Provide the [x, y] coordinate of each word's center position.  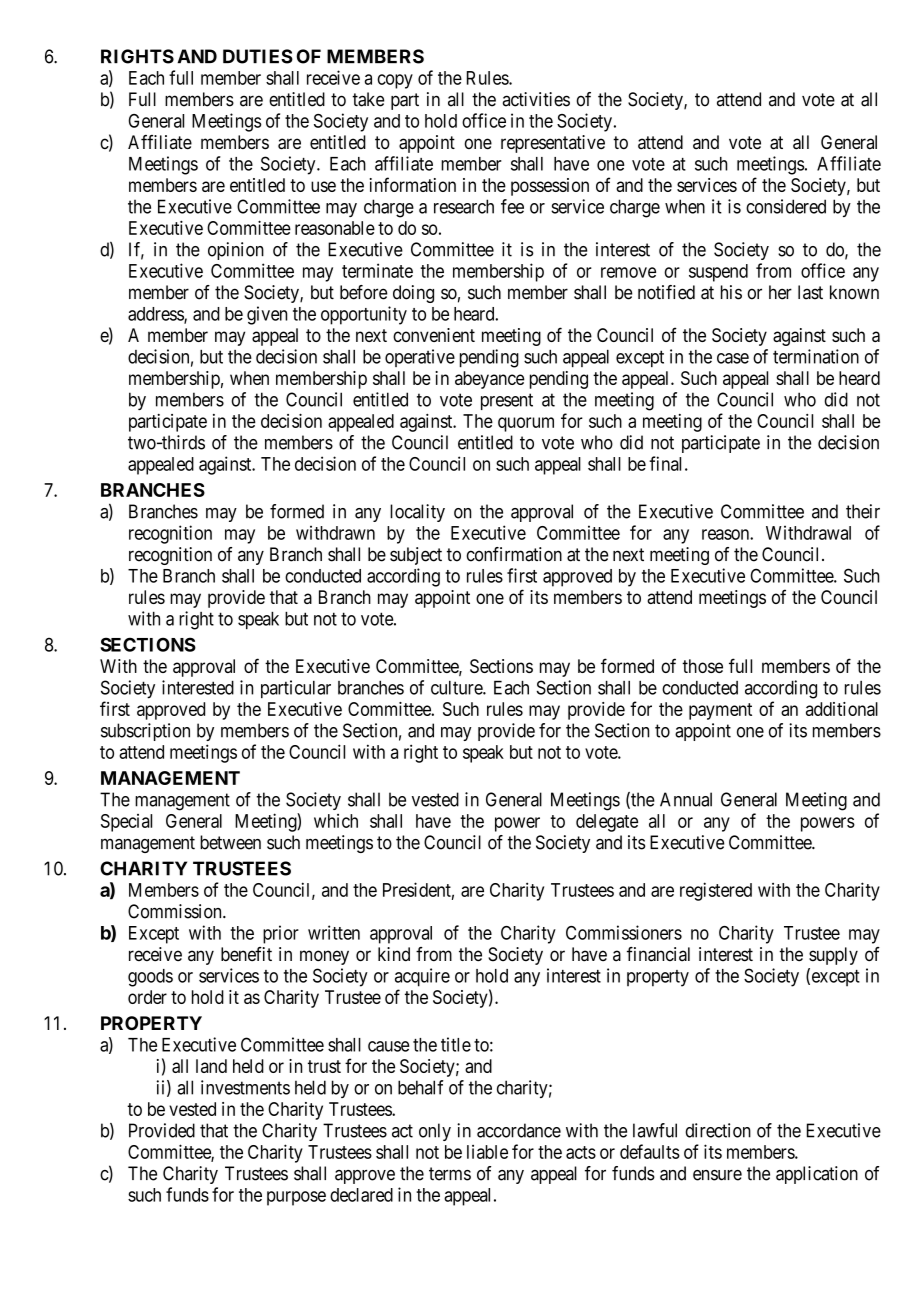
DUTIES [258, 56]
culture [457, 688]
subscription [145, 732]
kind [394, 954]
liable [487, 1152]
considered [786, 206]
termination [816, 356]
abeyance [490, 380]
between [230, 842]
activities [536, 99]
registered [716, 891]
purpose [296, 1198]
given [267, 315]
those [702, 666]
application [817, 1175]
